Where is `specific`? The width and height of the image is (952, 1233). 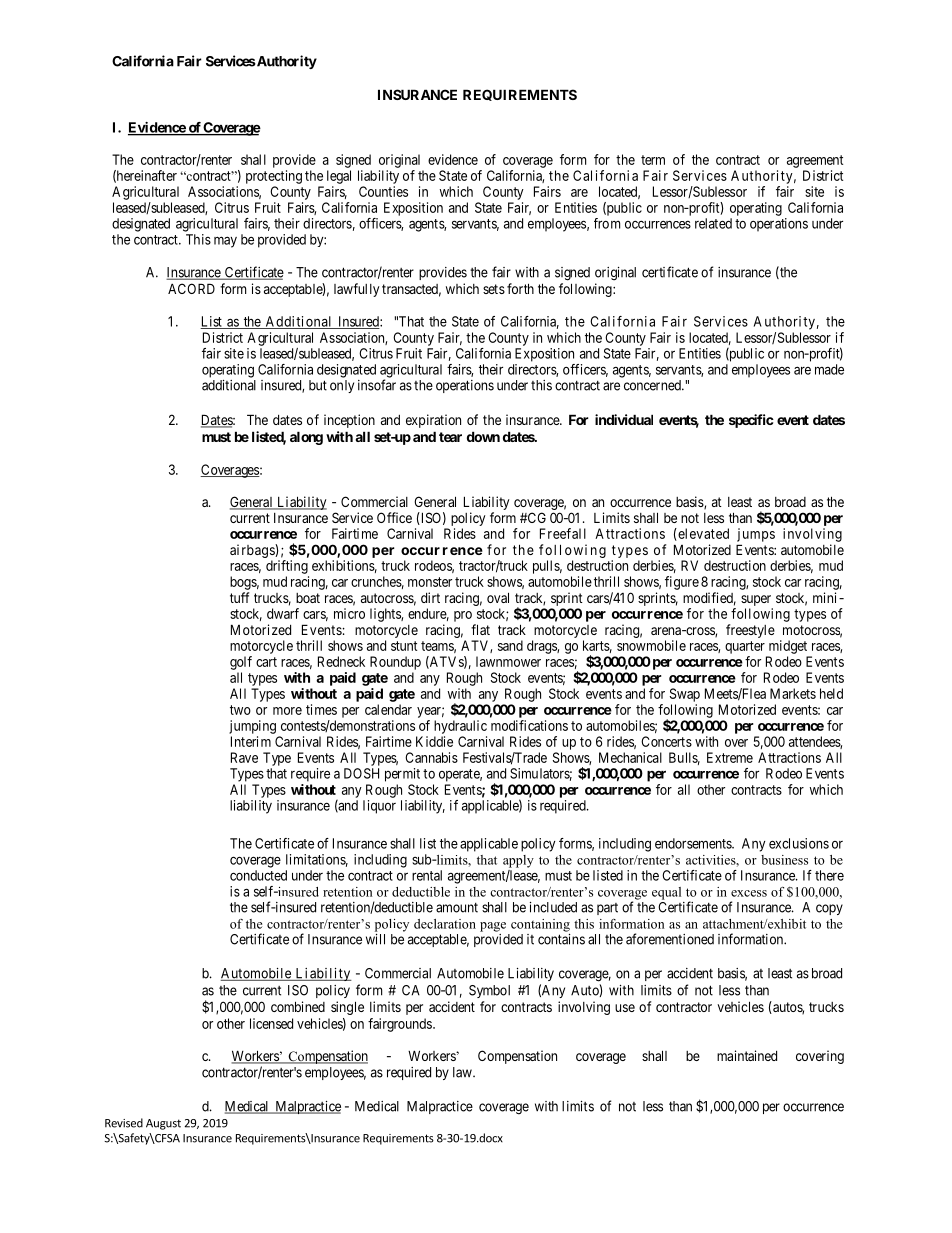 specific is located at coordinates (751, 421).
